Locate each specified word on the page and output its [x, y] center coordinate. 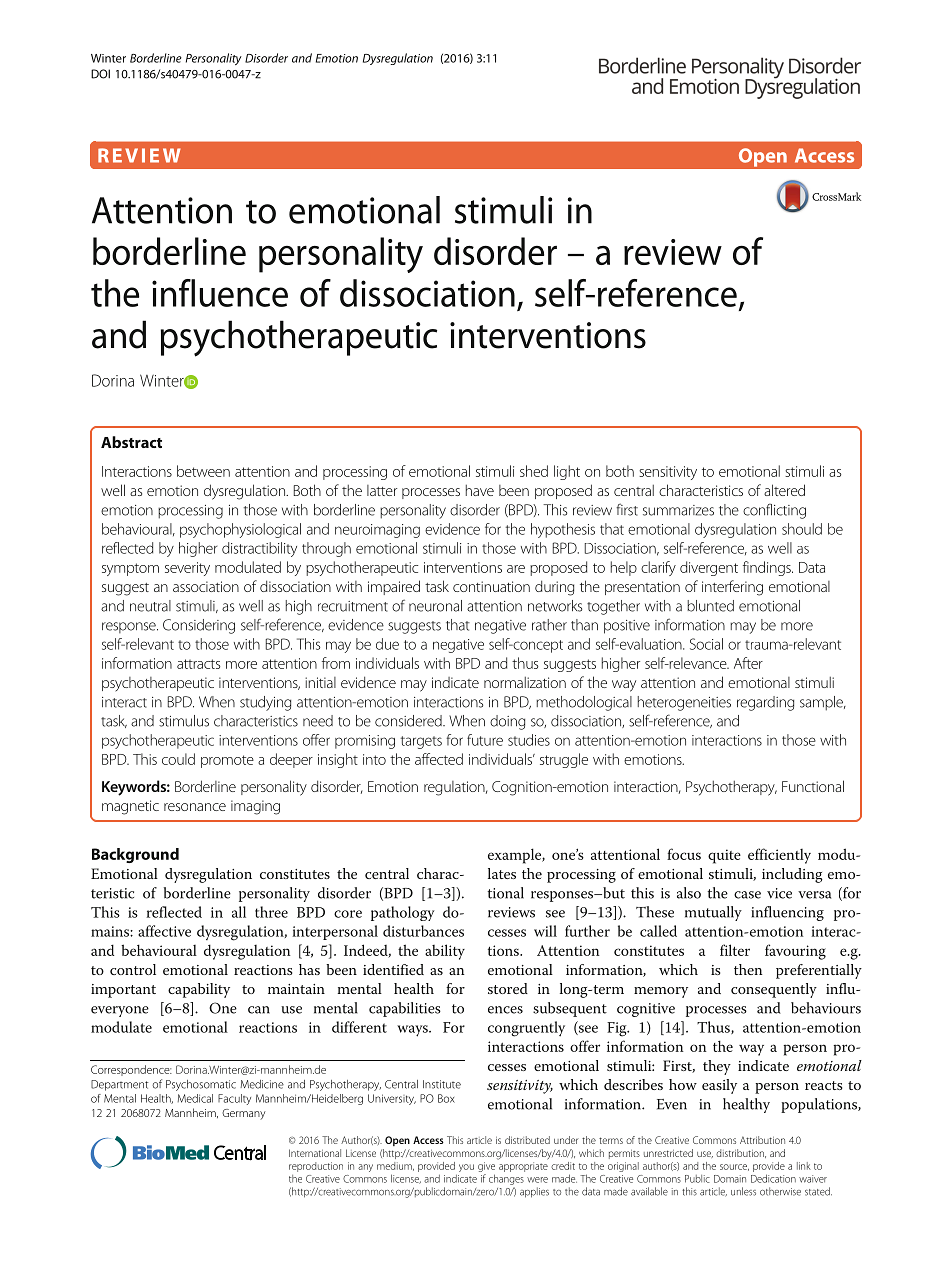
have [480, 490]
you [466, 1168]
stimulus [184, 721]
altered [784, 490]
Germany [244, 1114]
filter [735, 950]
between [203, 471]
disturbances [423, 931]
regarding [765, 703]
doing [507, 722]
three [271, 912]
